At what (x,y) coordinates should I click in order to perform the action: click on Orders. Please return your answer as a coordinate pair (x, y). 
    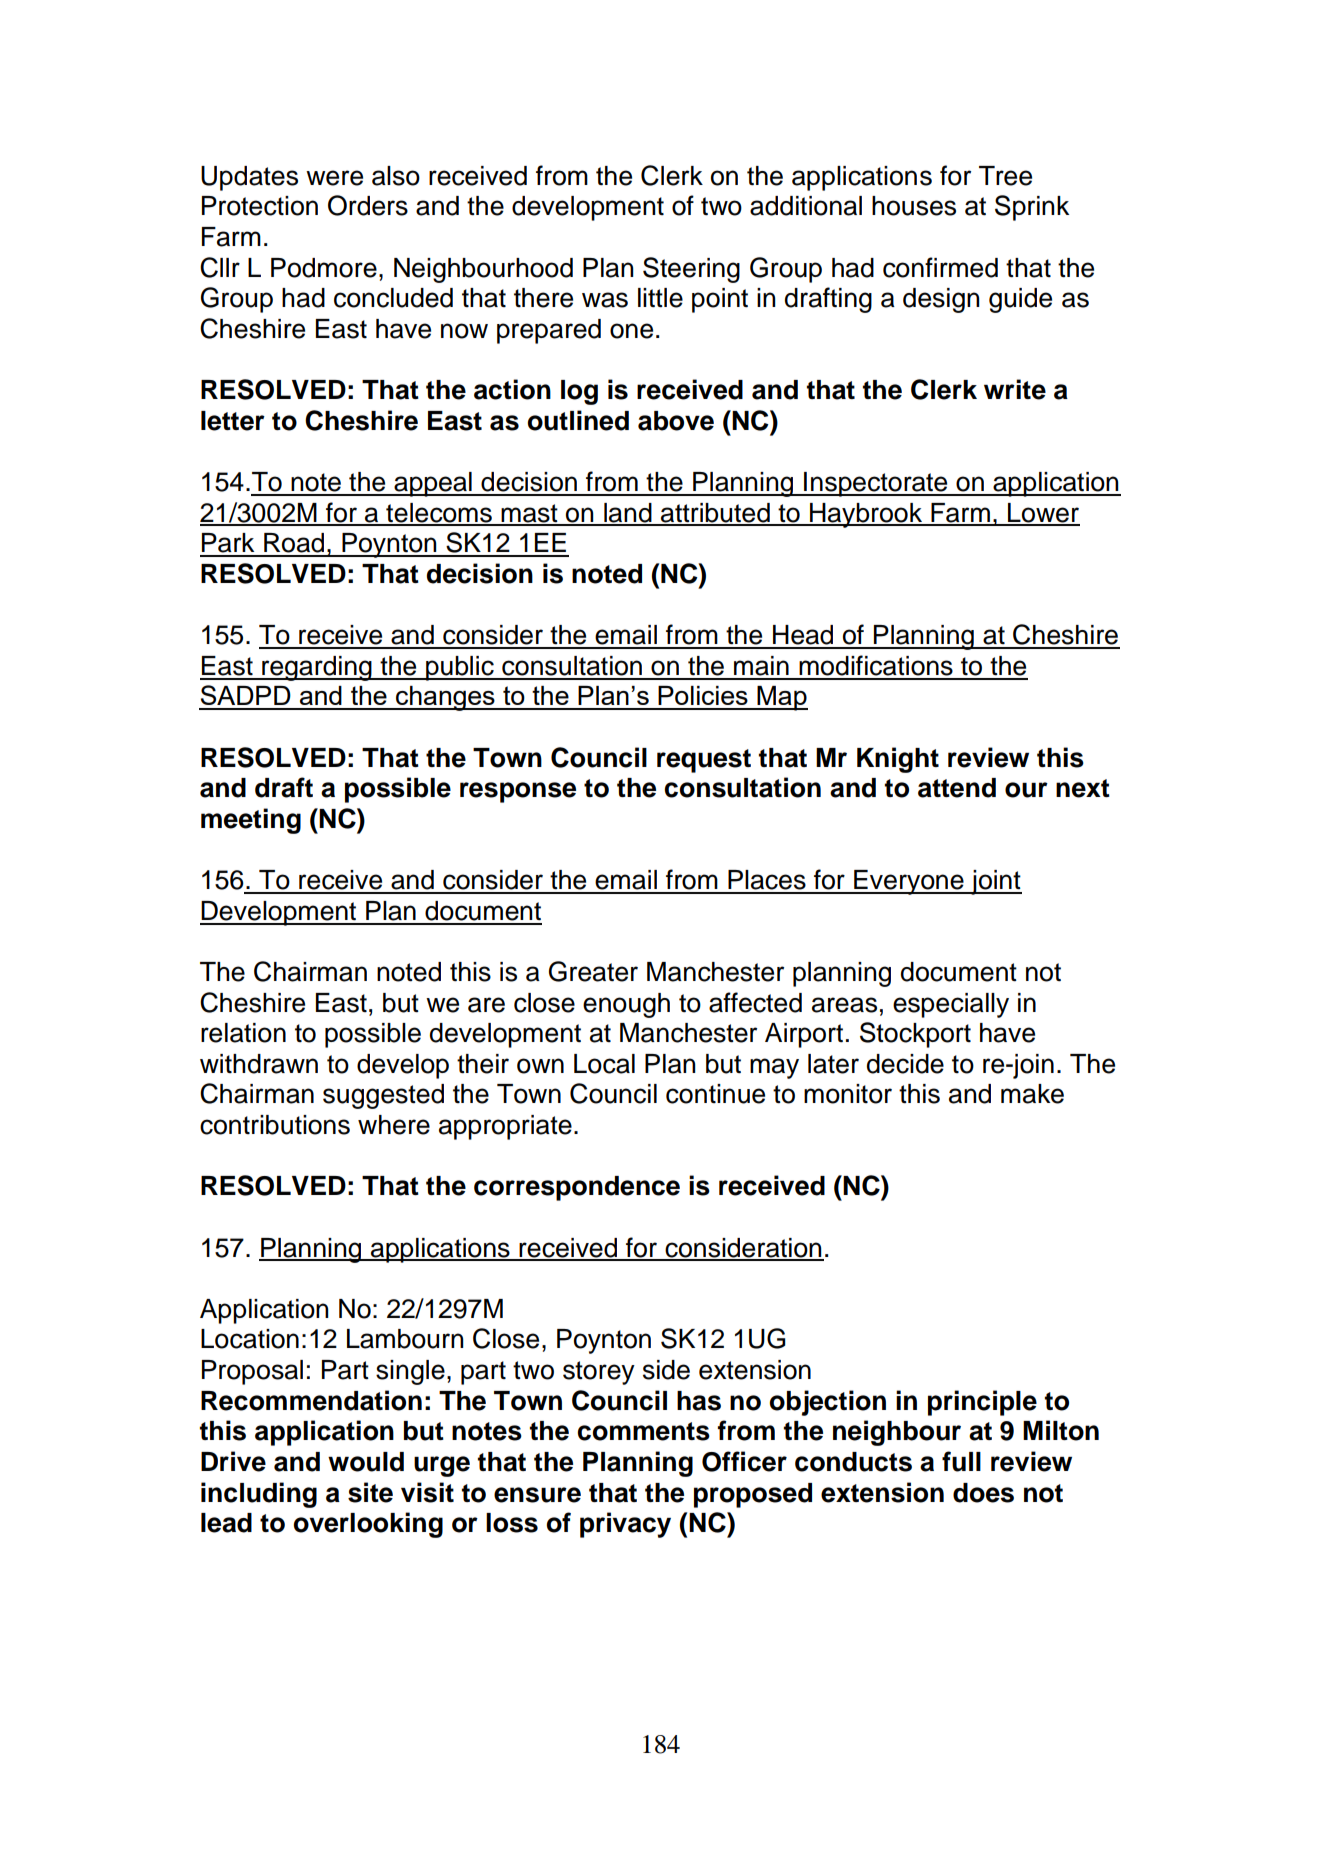
    Looking at the image, I should click on (368, 205).
